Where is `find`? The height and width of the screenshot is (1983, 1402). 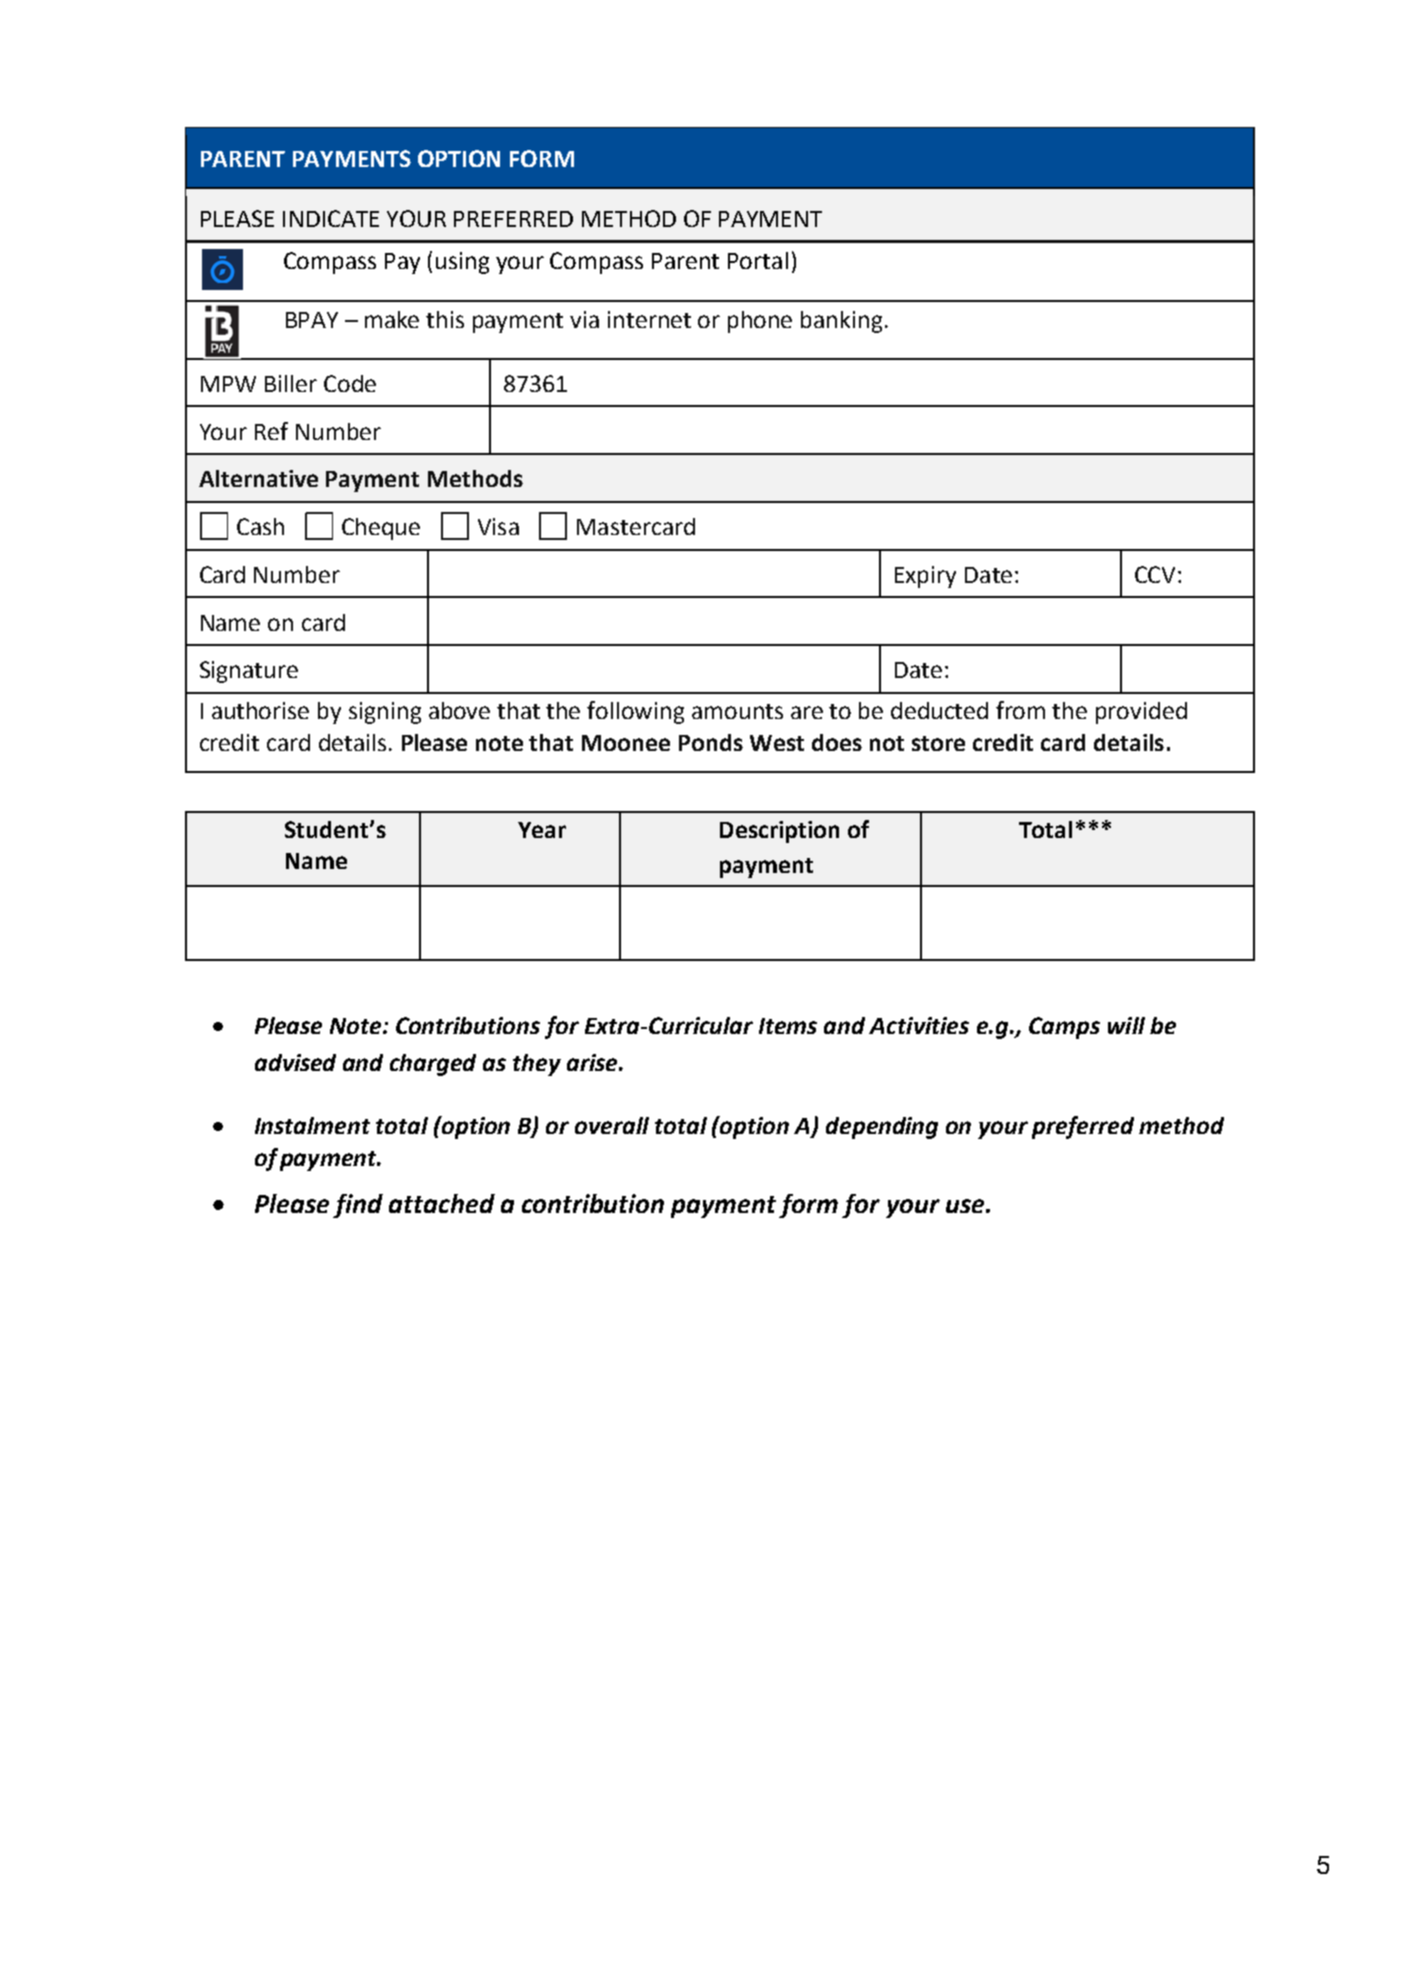
find is located at coordinates (358, 1206).
